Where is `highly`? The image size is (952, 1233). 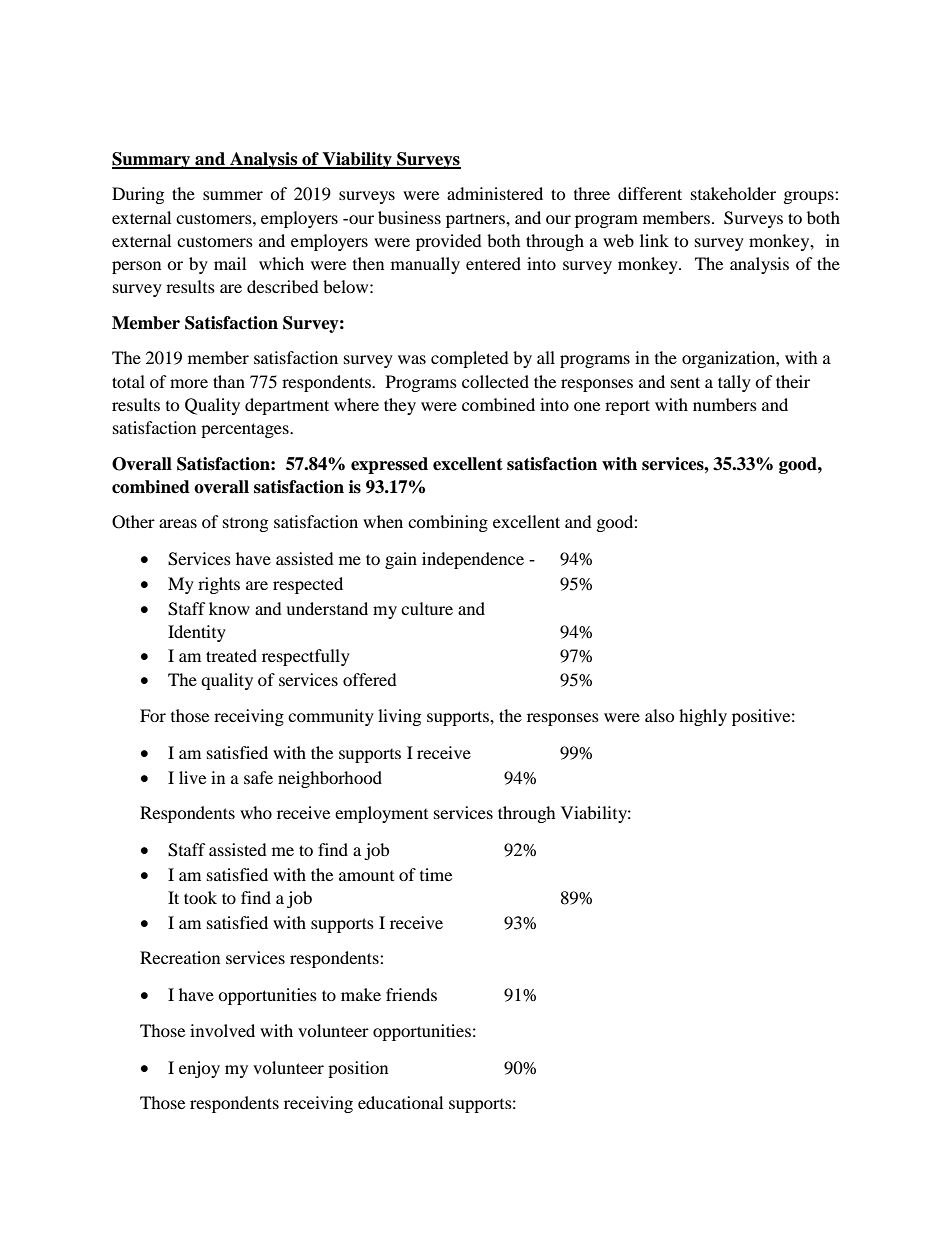 highly is located at coordinates (703, 717).
